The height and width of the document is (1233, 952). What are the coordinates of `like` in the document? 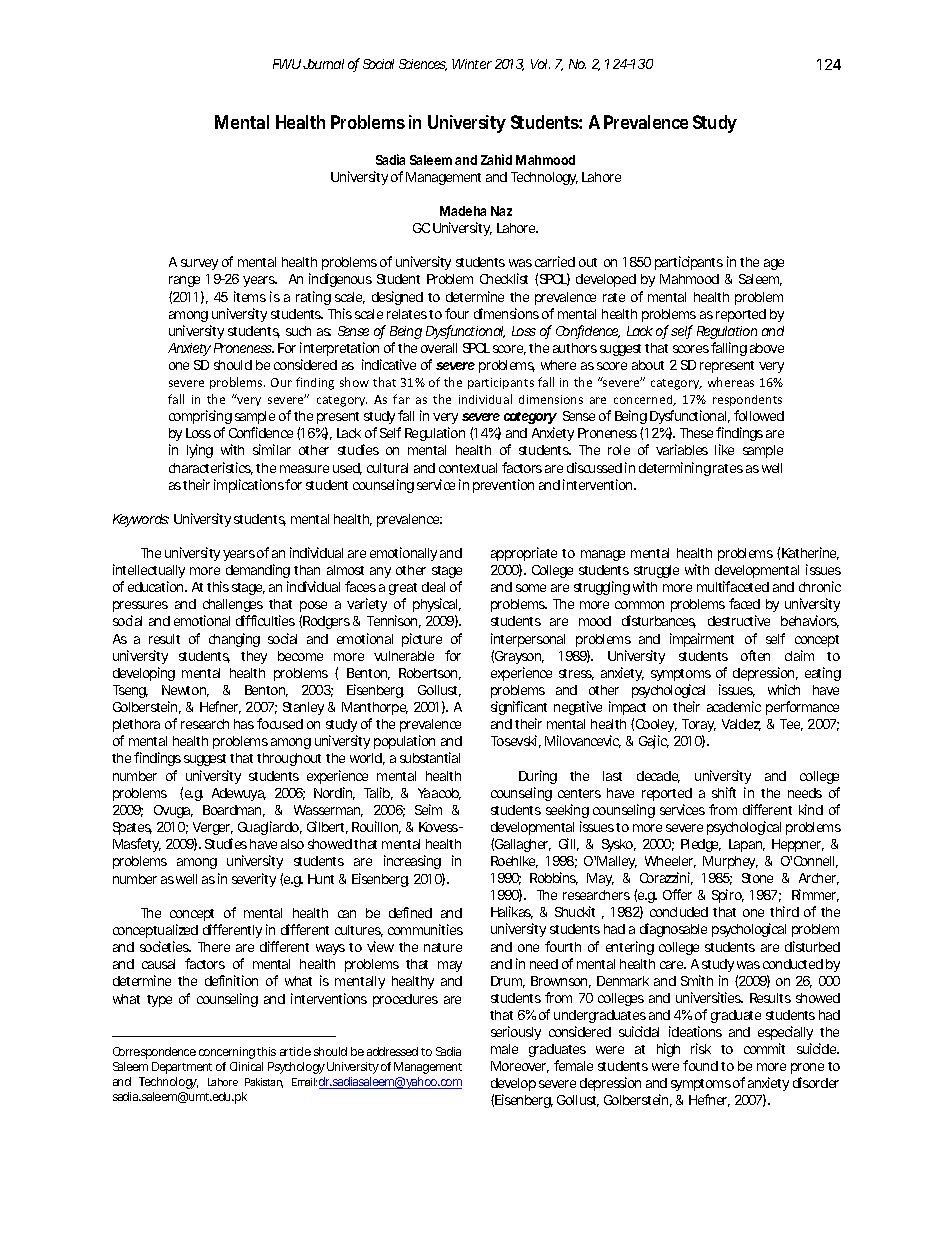 It's located at (724, 449).
